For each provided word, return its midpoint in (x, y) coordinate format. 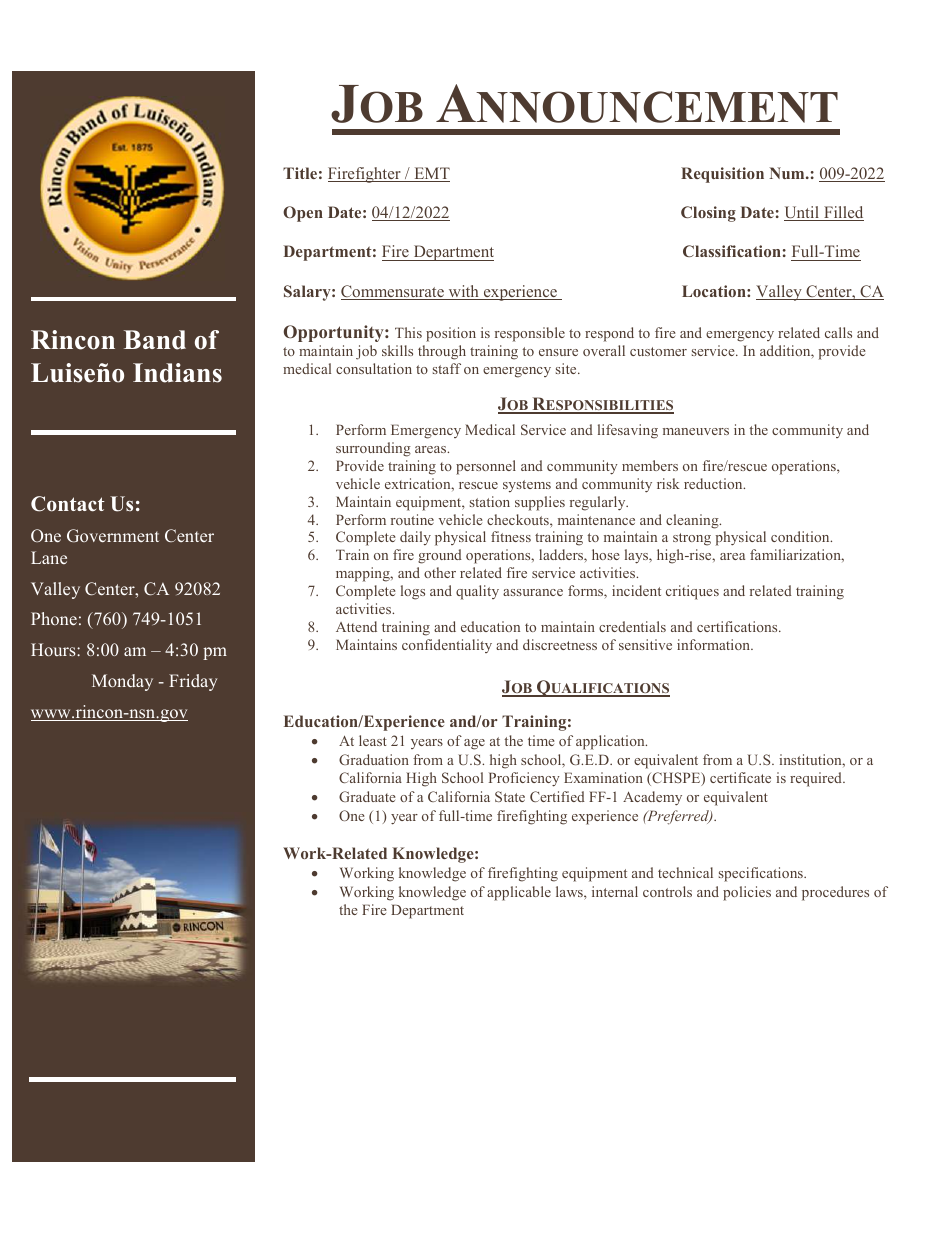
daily (415, 538)
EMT (431, 174)
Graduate (367, 796)
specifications (762, 874)
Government (113, 536)
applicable (519, 893)
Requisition (722, 175)
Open (303, 214)
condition (801, 536)
